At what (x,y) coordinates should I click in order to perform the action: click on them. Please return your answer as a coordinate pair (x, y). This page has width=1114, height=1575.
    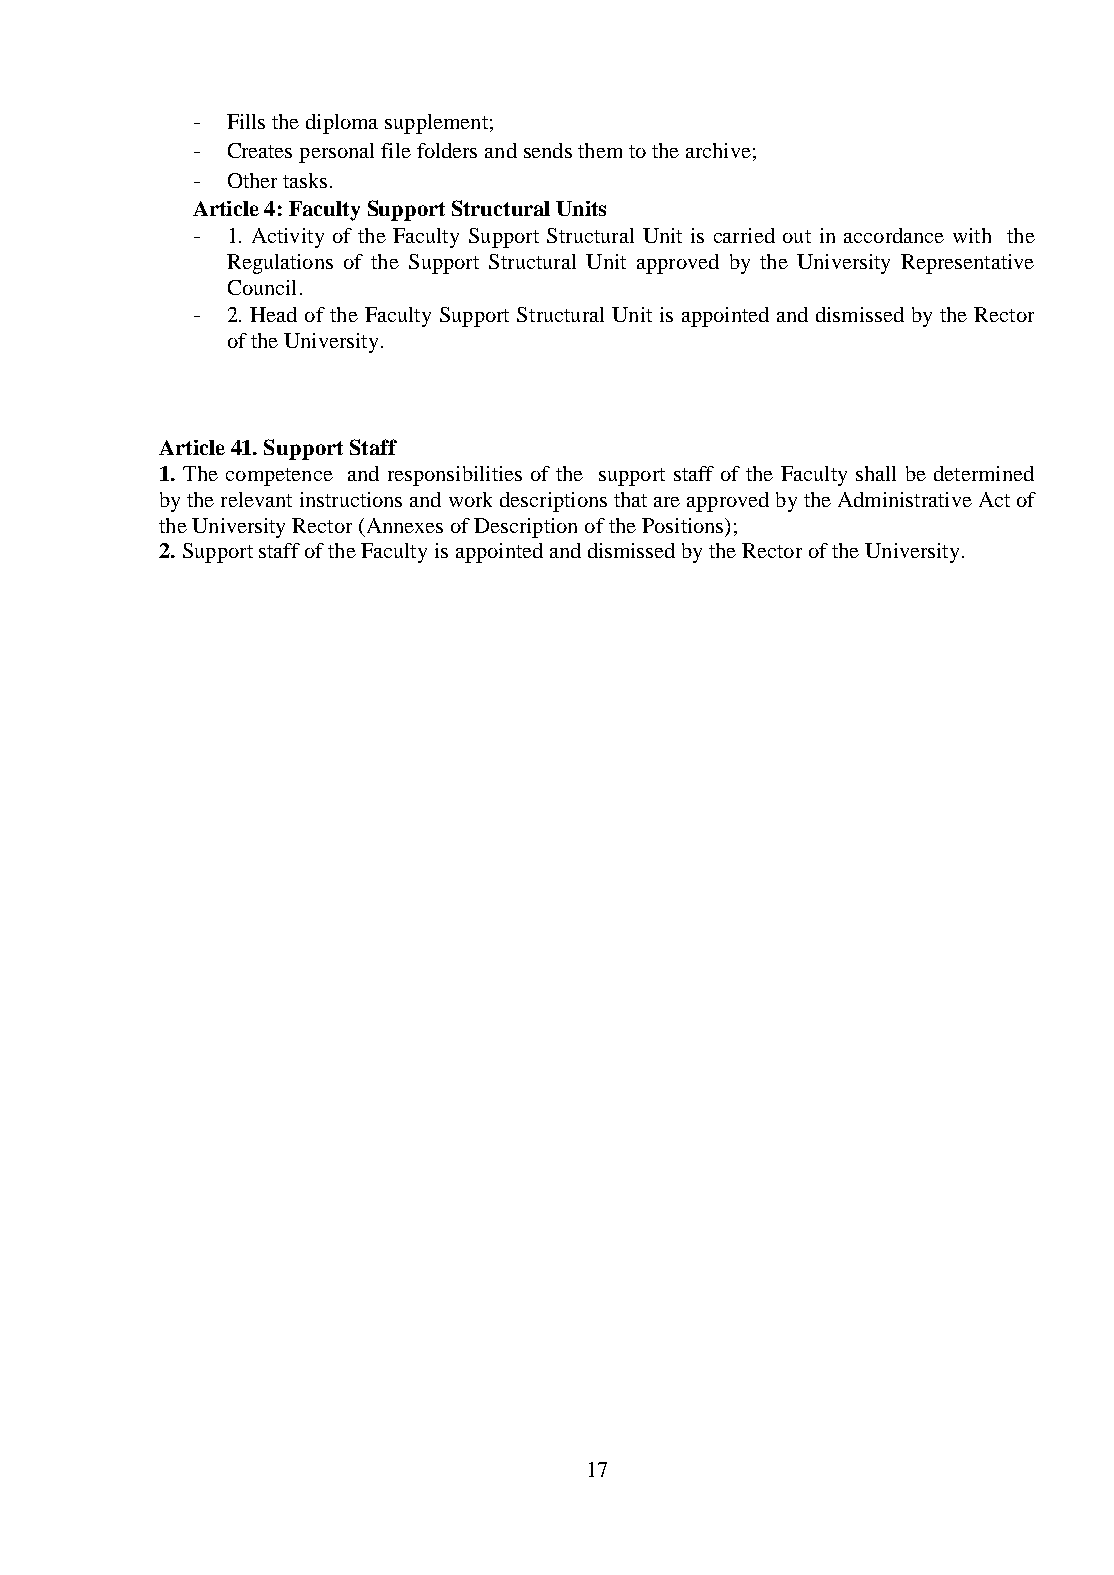
    Looking at the image, I should click on (600, 150).
